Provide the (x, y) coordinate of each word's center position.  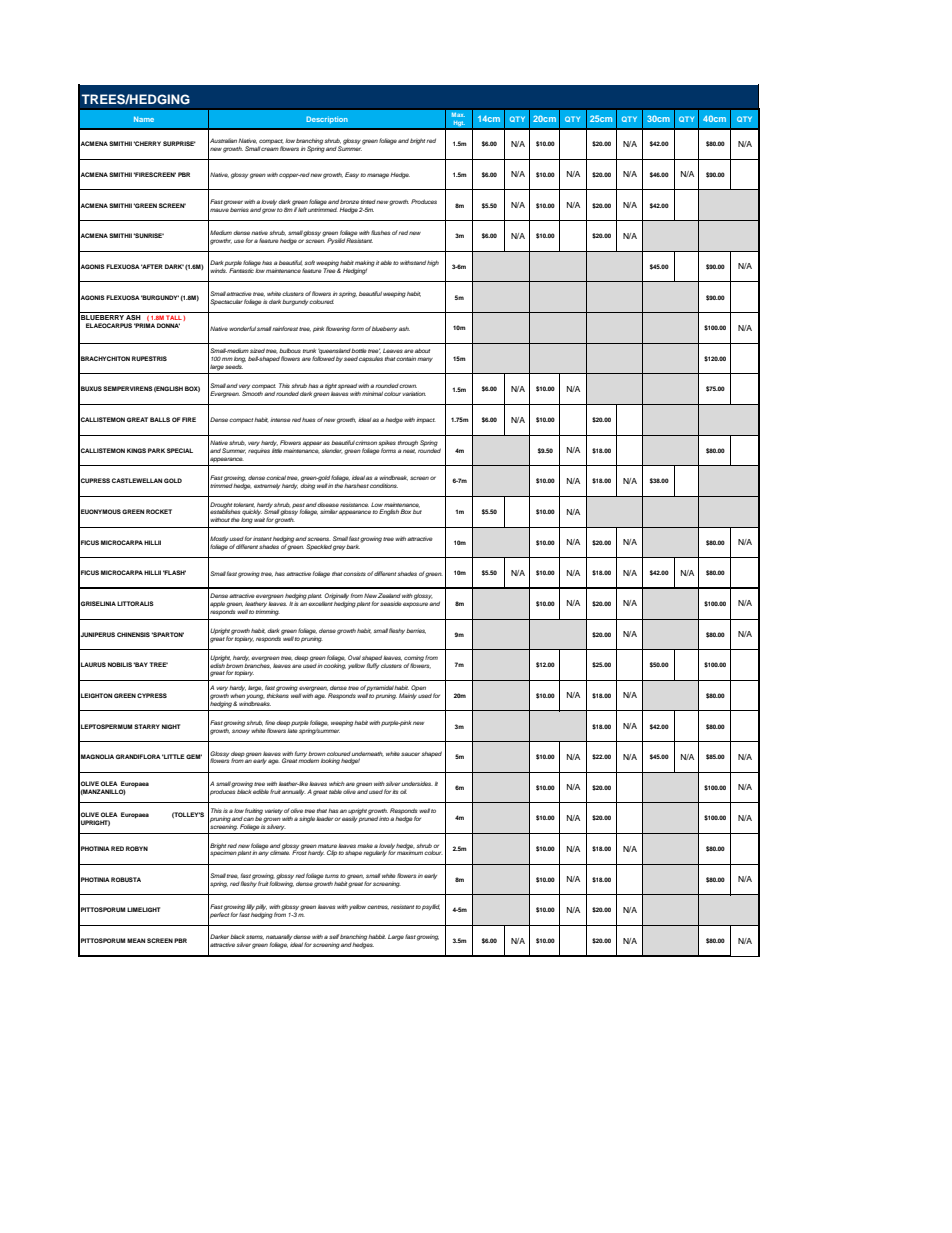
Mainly (408, 696)
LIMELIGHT (143, 909)
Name (144, 119)
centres (378, 907)
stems (255, 937)
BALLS (160, 419)
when (238, 696)
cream (270, 149)
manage (379, 176)
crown (408, 386)
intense (280, 420)
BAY (141, 664)
